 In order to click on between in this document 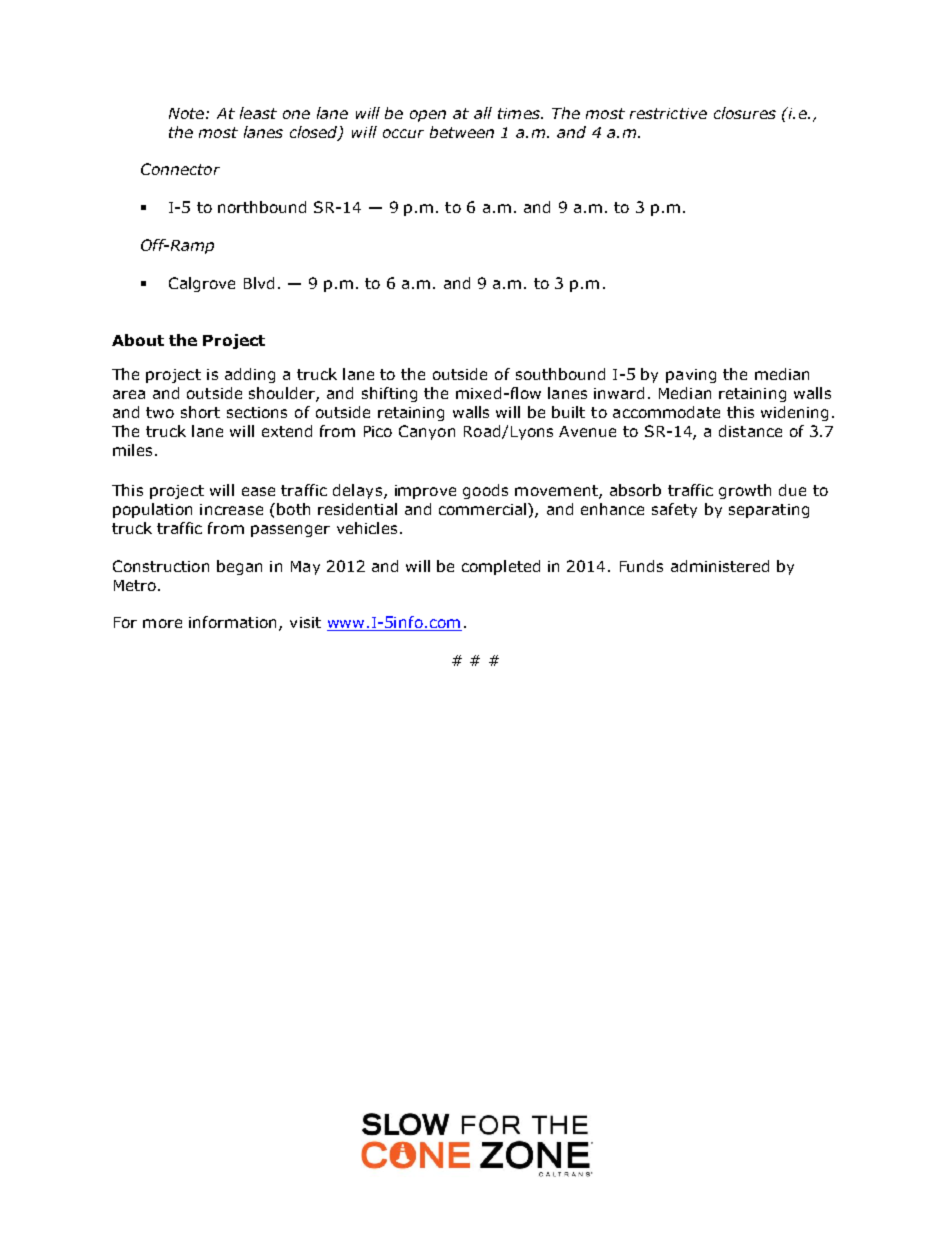, I will do `click(462, 132)`.
